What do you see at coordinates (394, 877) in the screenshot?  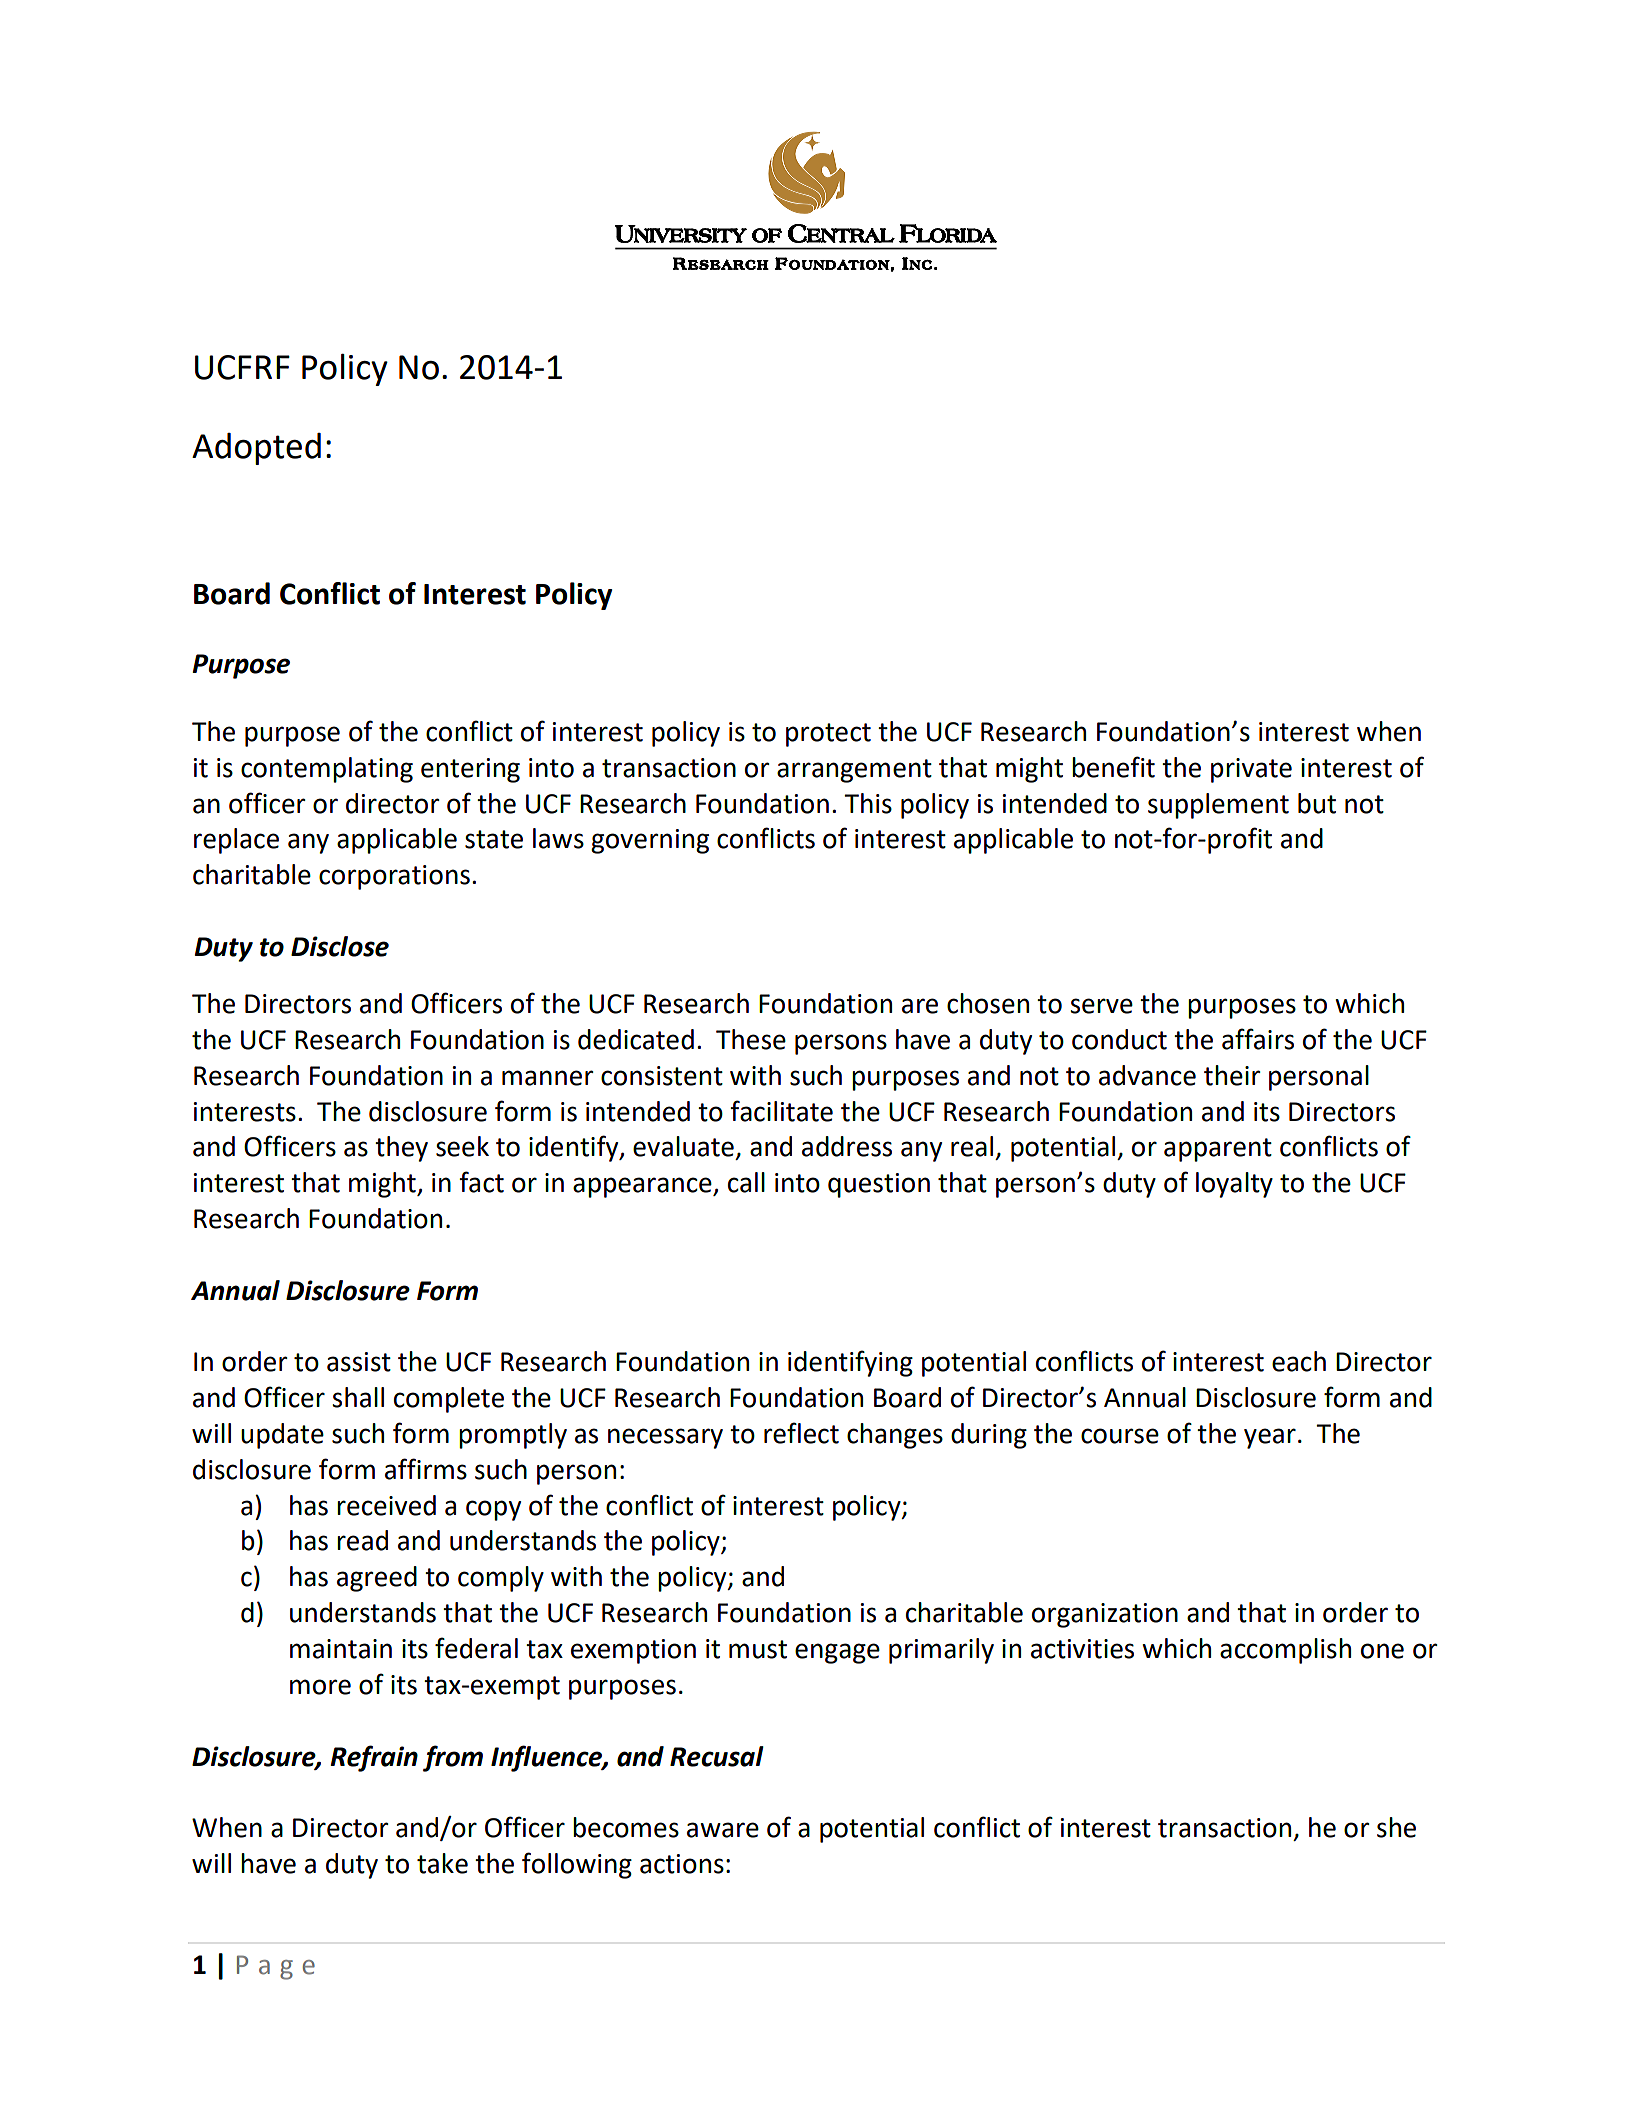 I see `corporations` at bounding box center [394, 877].
